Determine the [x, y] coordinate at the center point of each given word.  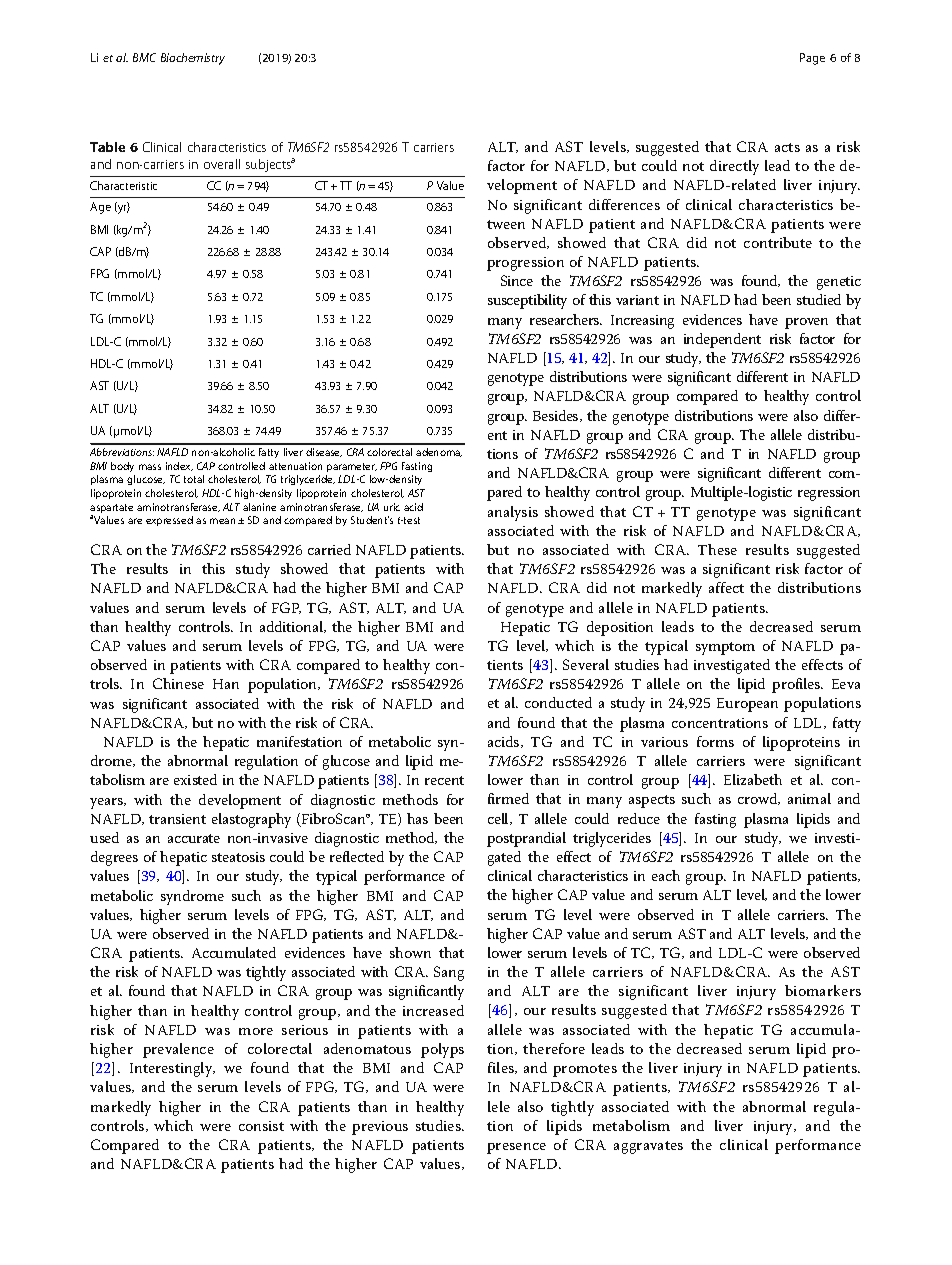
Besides [557, 416]
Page [812, 59]
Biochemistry [193, 59]
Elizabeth [753, 779]
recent [444, 780]
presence [516, 1148]
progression [525, 264]
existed [195, 779]
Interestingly [172, 1069]
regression [829, 494]
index [179, 466]
